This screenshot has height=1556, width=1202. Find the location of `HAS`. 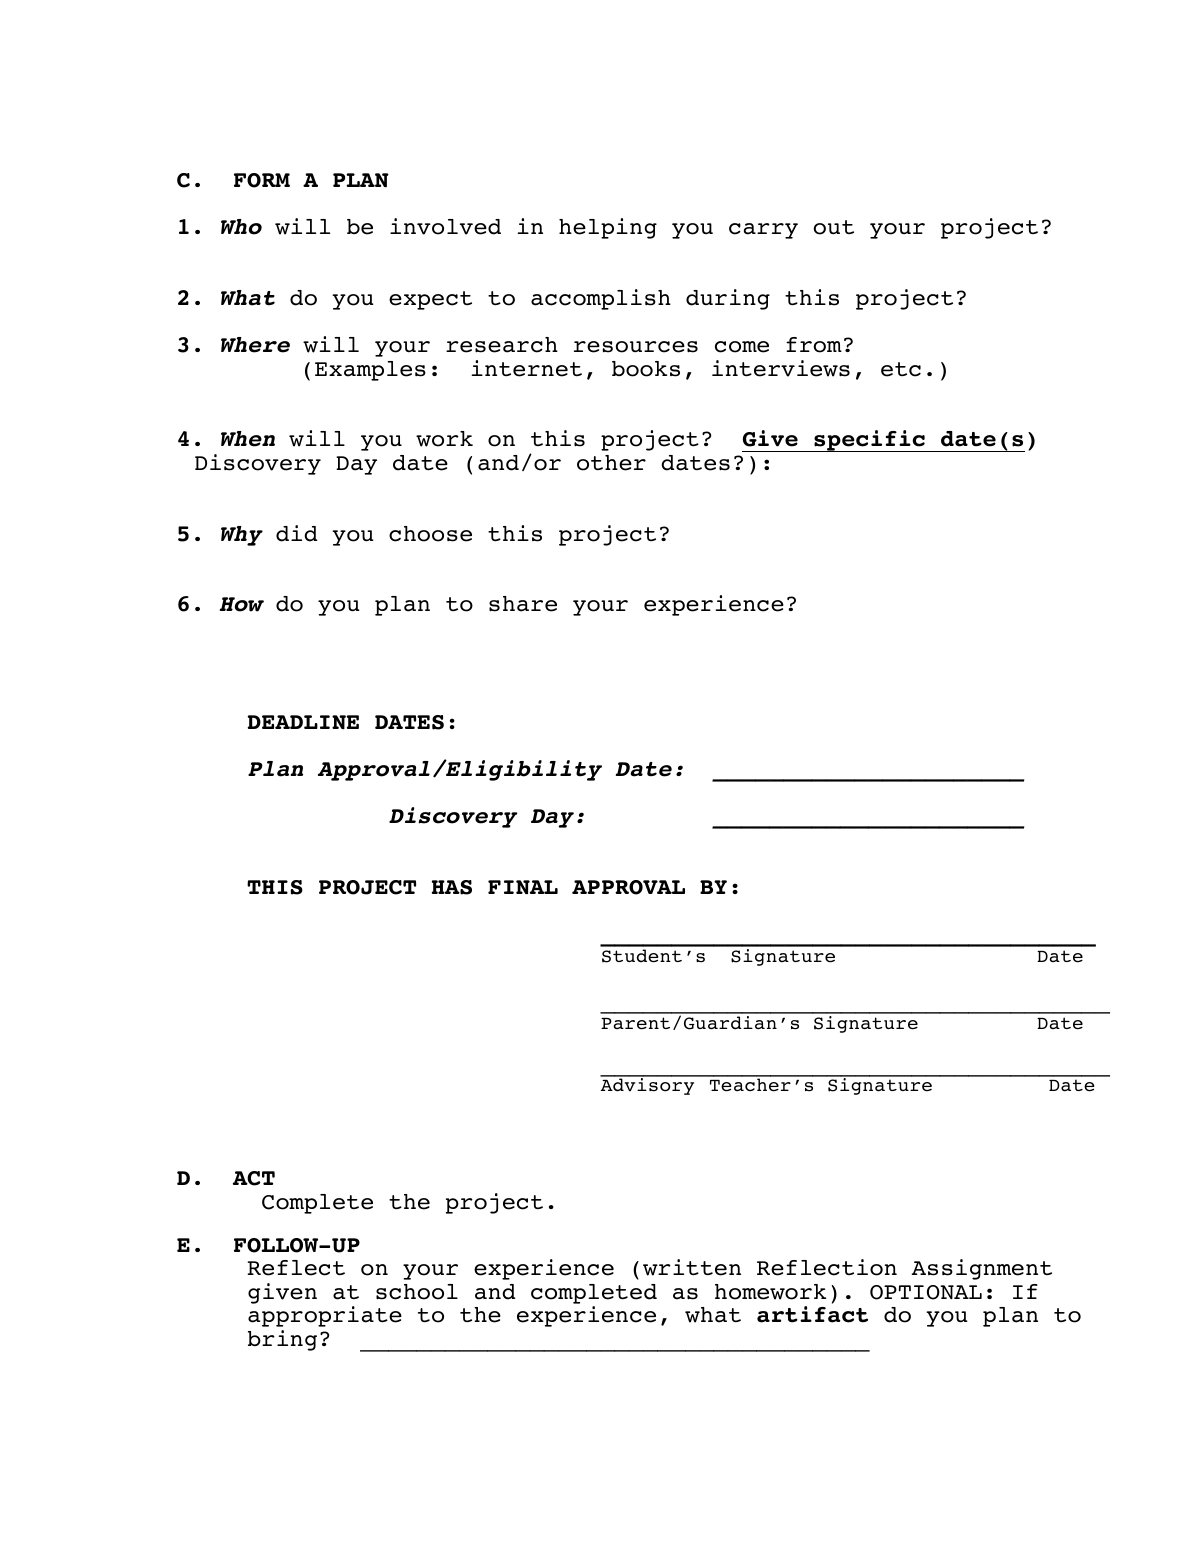

HAS is located at coordinates (452, 887).
